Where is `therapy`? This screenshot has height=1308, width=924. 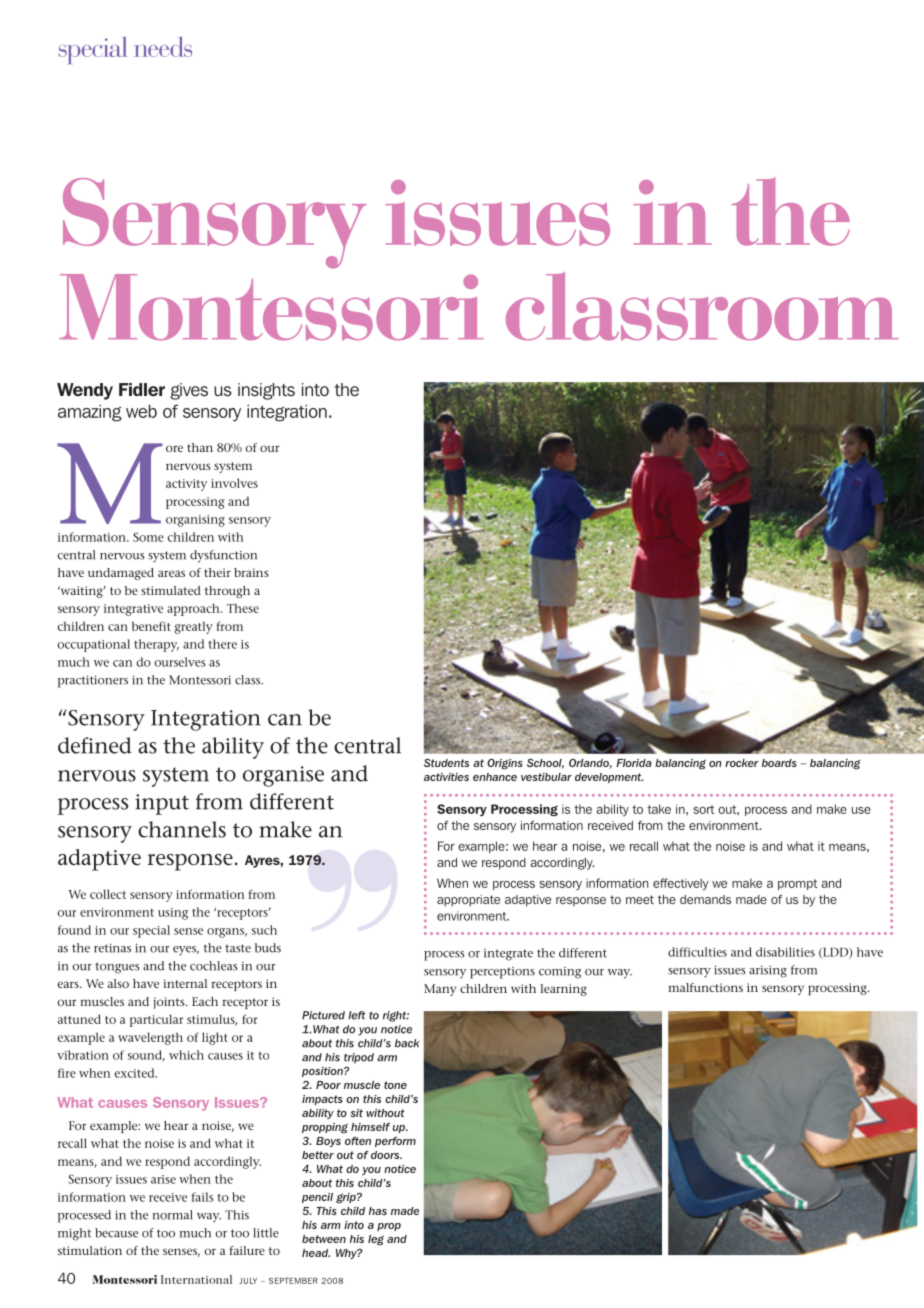
therapy is located at coordinates (156, 645).
